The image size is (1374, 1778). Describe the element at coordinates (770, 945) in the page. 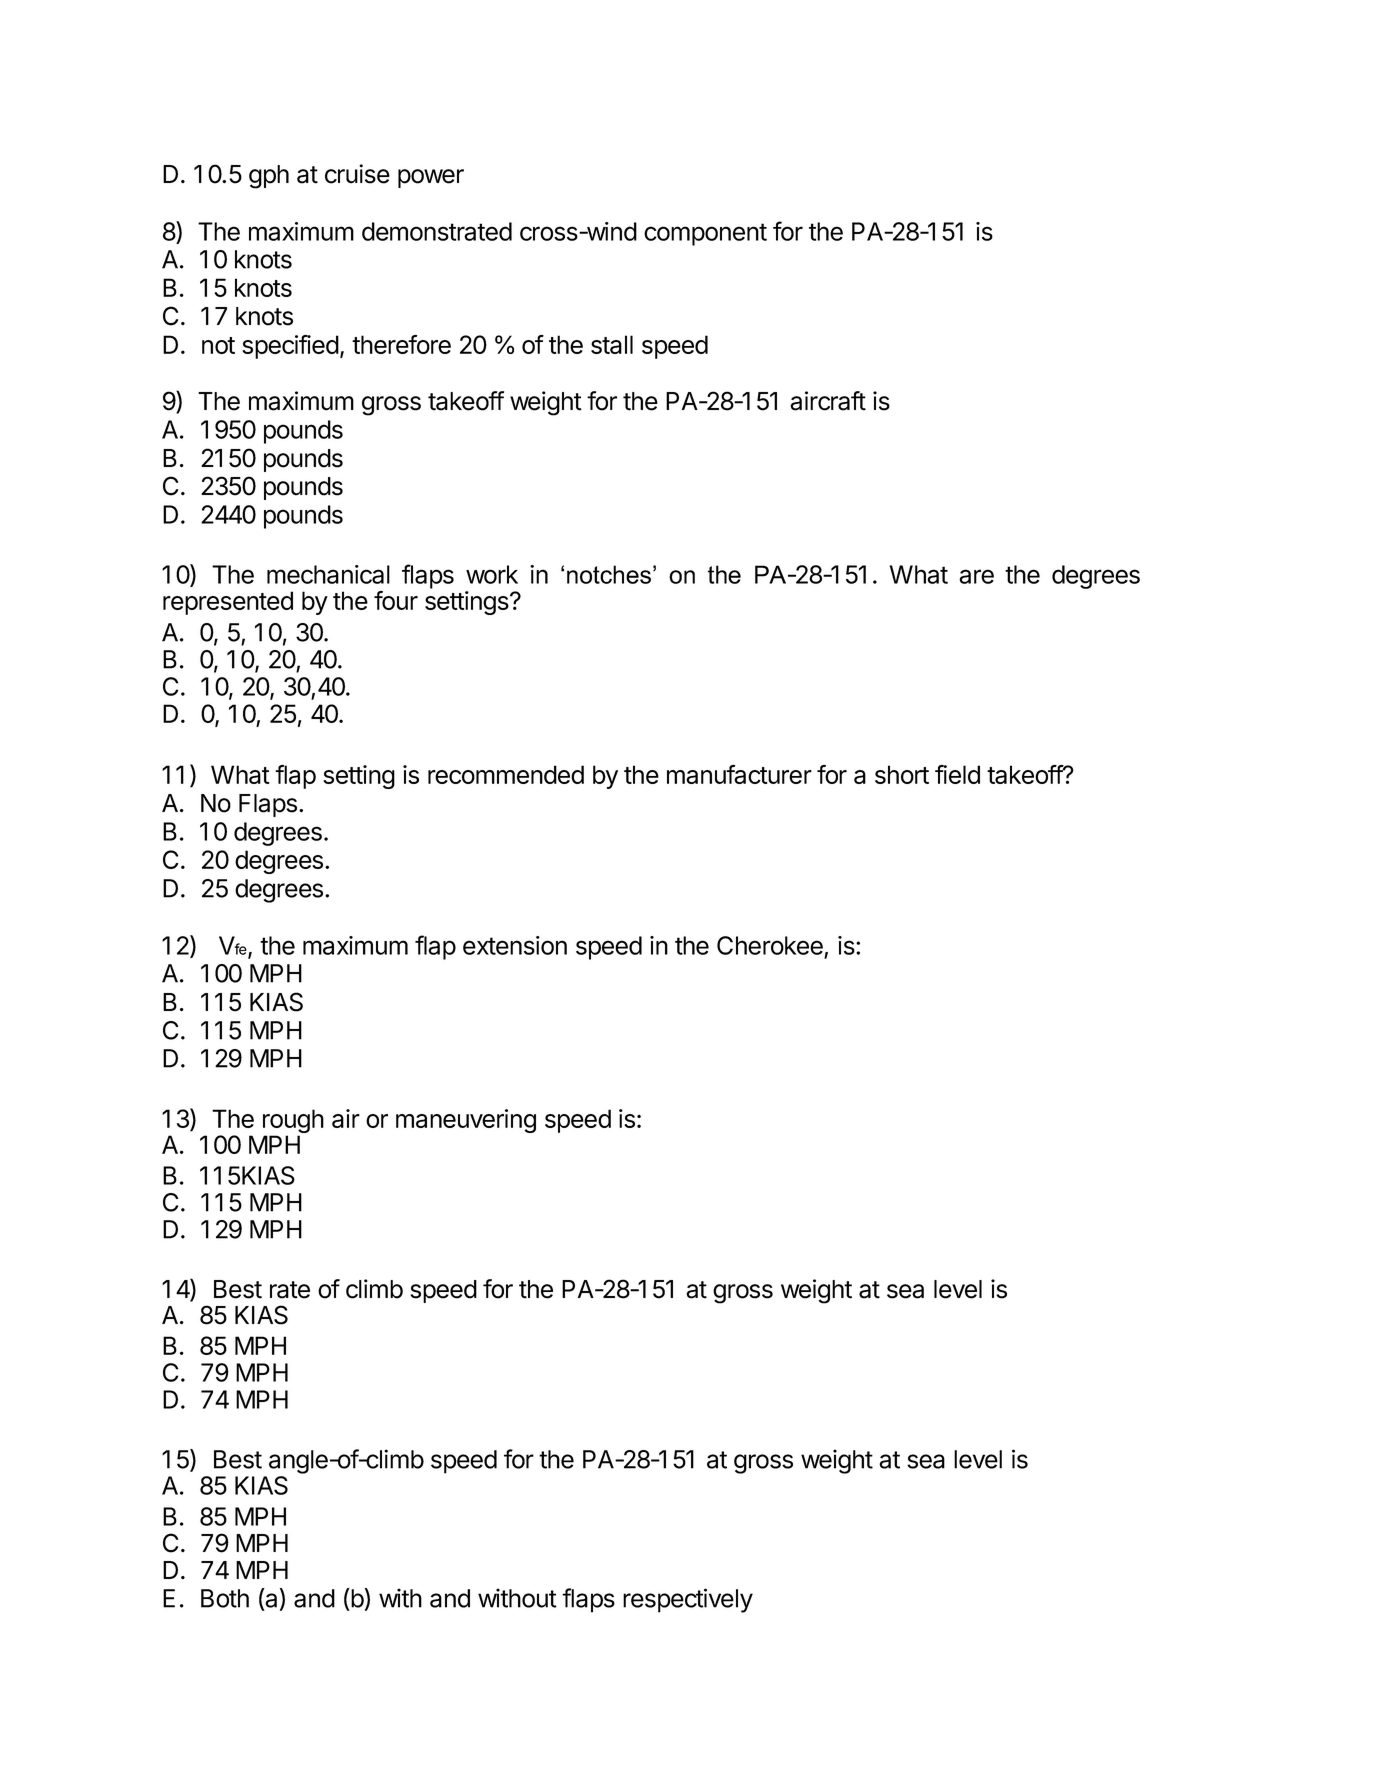

I see `Cherokee` at that location.
